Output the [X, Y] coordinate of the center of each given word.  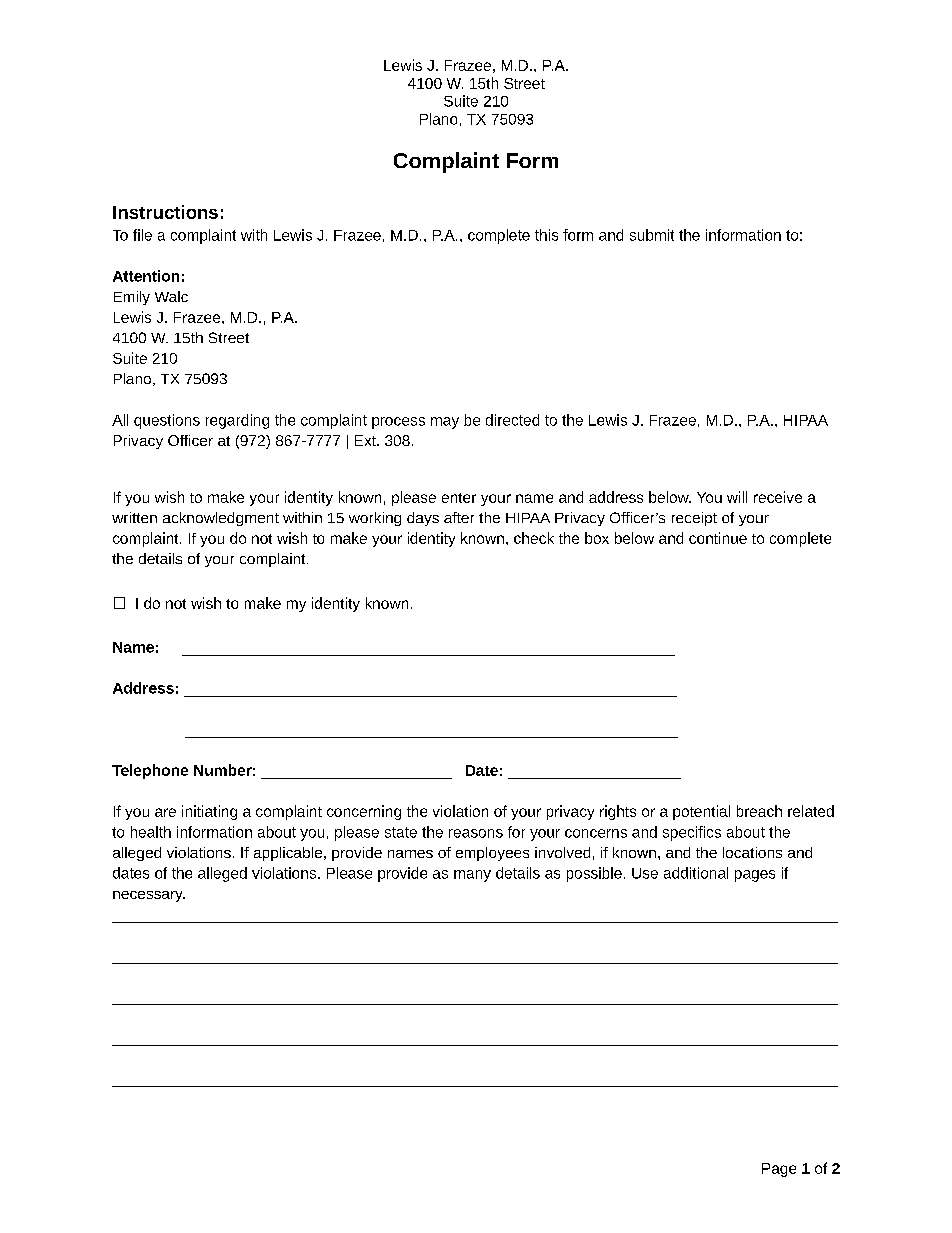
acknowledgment [221, 519]
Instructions [165, 212]
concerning [364, 812]
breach [759, 811]
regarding [237, 421]
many [472, 876]
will [737, 497]
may [445, 423]
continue [718, 538]
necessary [149, 896]
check [534, 538]
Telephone [150, 771]
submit [652, 235]
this [546, 235]
